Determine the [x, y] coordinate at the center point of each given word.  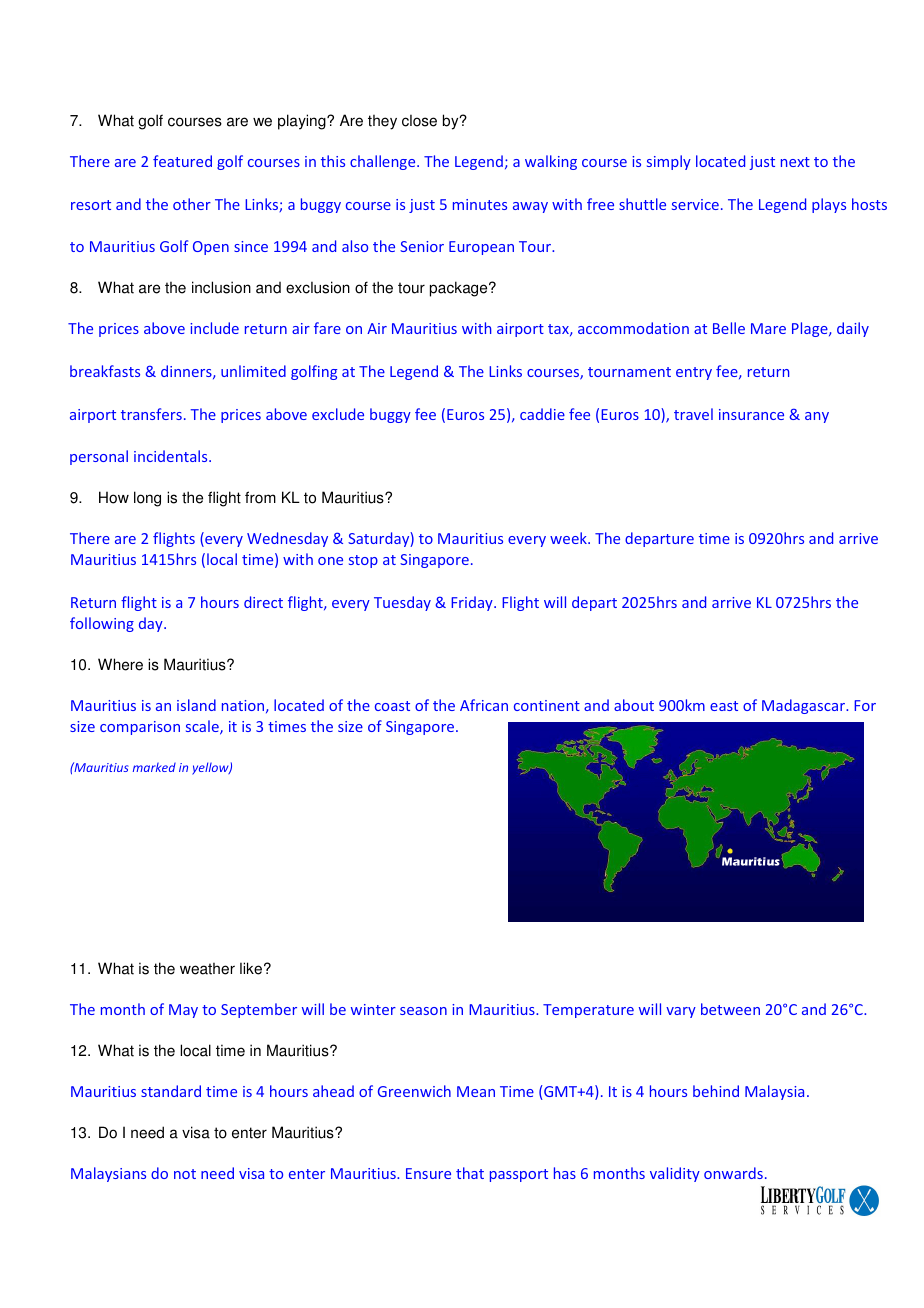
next [795, 162]
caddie [542, 414]
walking [551, 162]
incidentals [172, 456]
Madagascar [804, 706]
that [470, 1173]
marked [154, 767]
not [185, 1174]
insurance [751, 414]
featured [182, 161]
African [484, 705]
